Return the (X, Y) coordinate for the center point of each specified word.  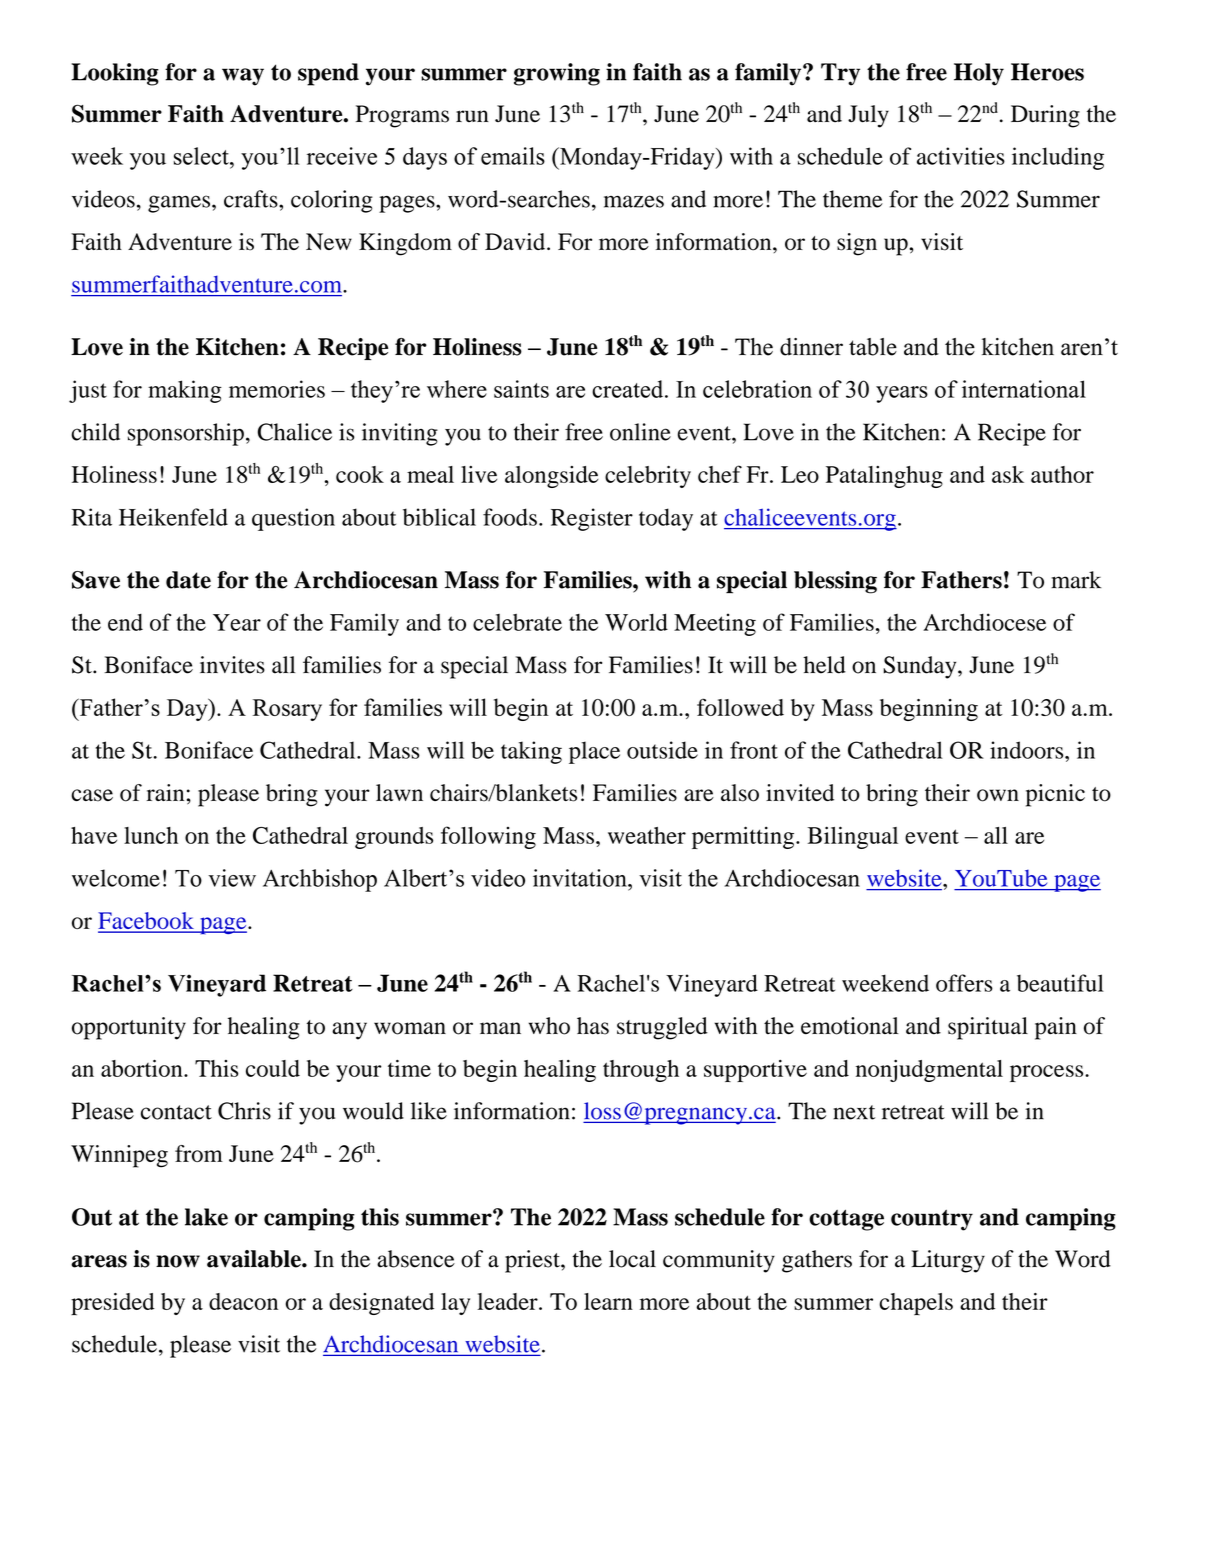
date (188, 580)
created (629, 389)
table (873, 347)
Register (592, 519)
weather (647, 835)
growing (557, 74)
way (243, 77)
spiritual (988, 1028)
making (185, 391)
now (178, 1261)
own (998, 795)
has (593, 1026)
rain (165, 792)
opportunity (129, 1028)
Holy (979, 74)
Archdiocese (984, 622)
